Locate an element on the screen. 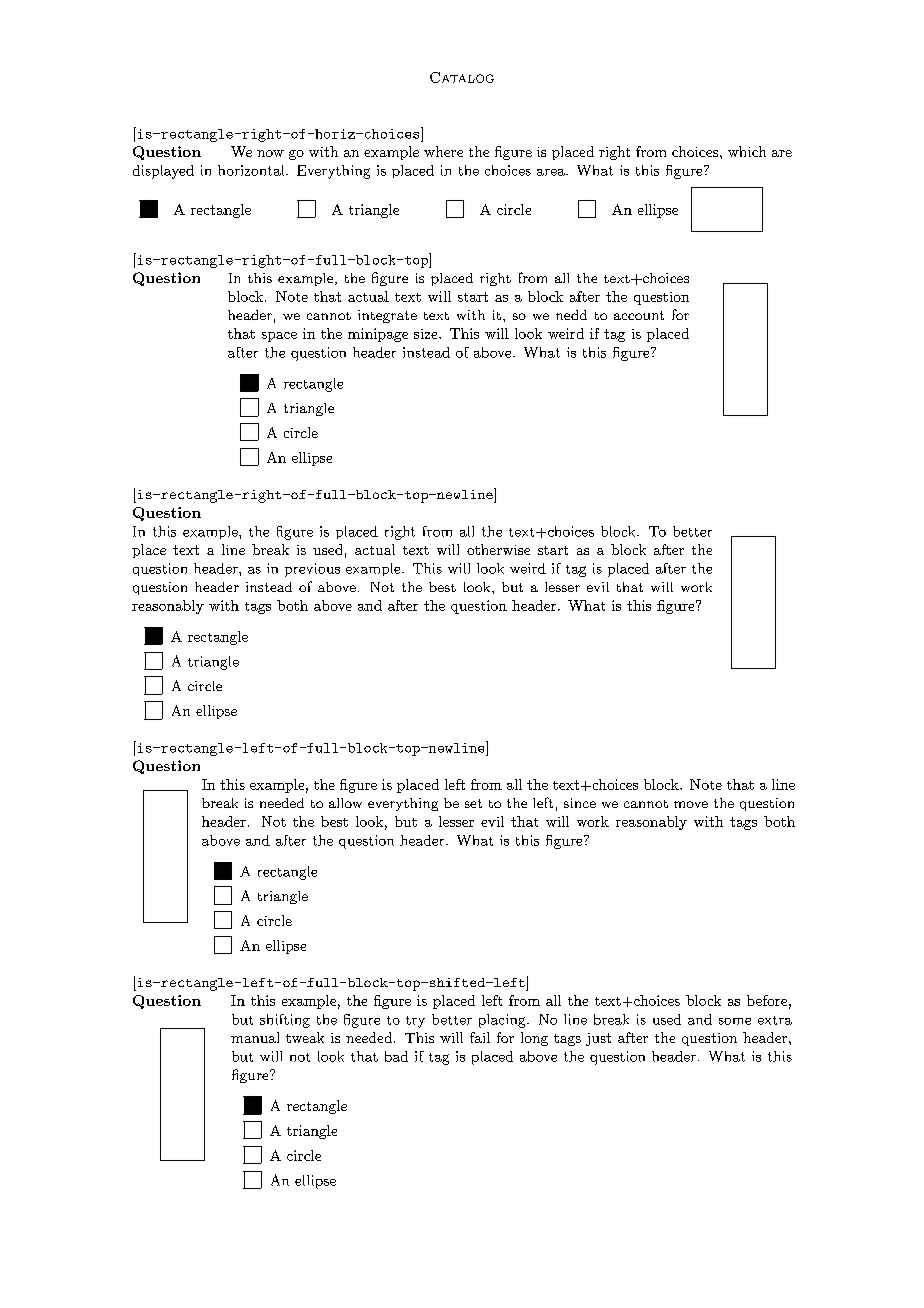  since is located at coordinates (580, 803).
